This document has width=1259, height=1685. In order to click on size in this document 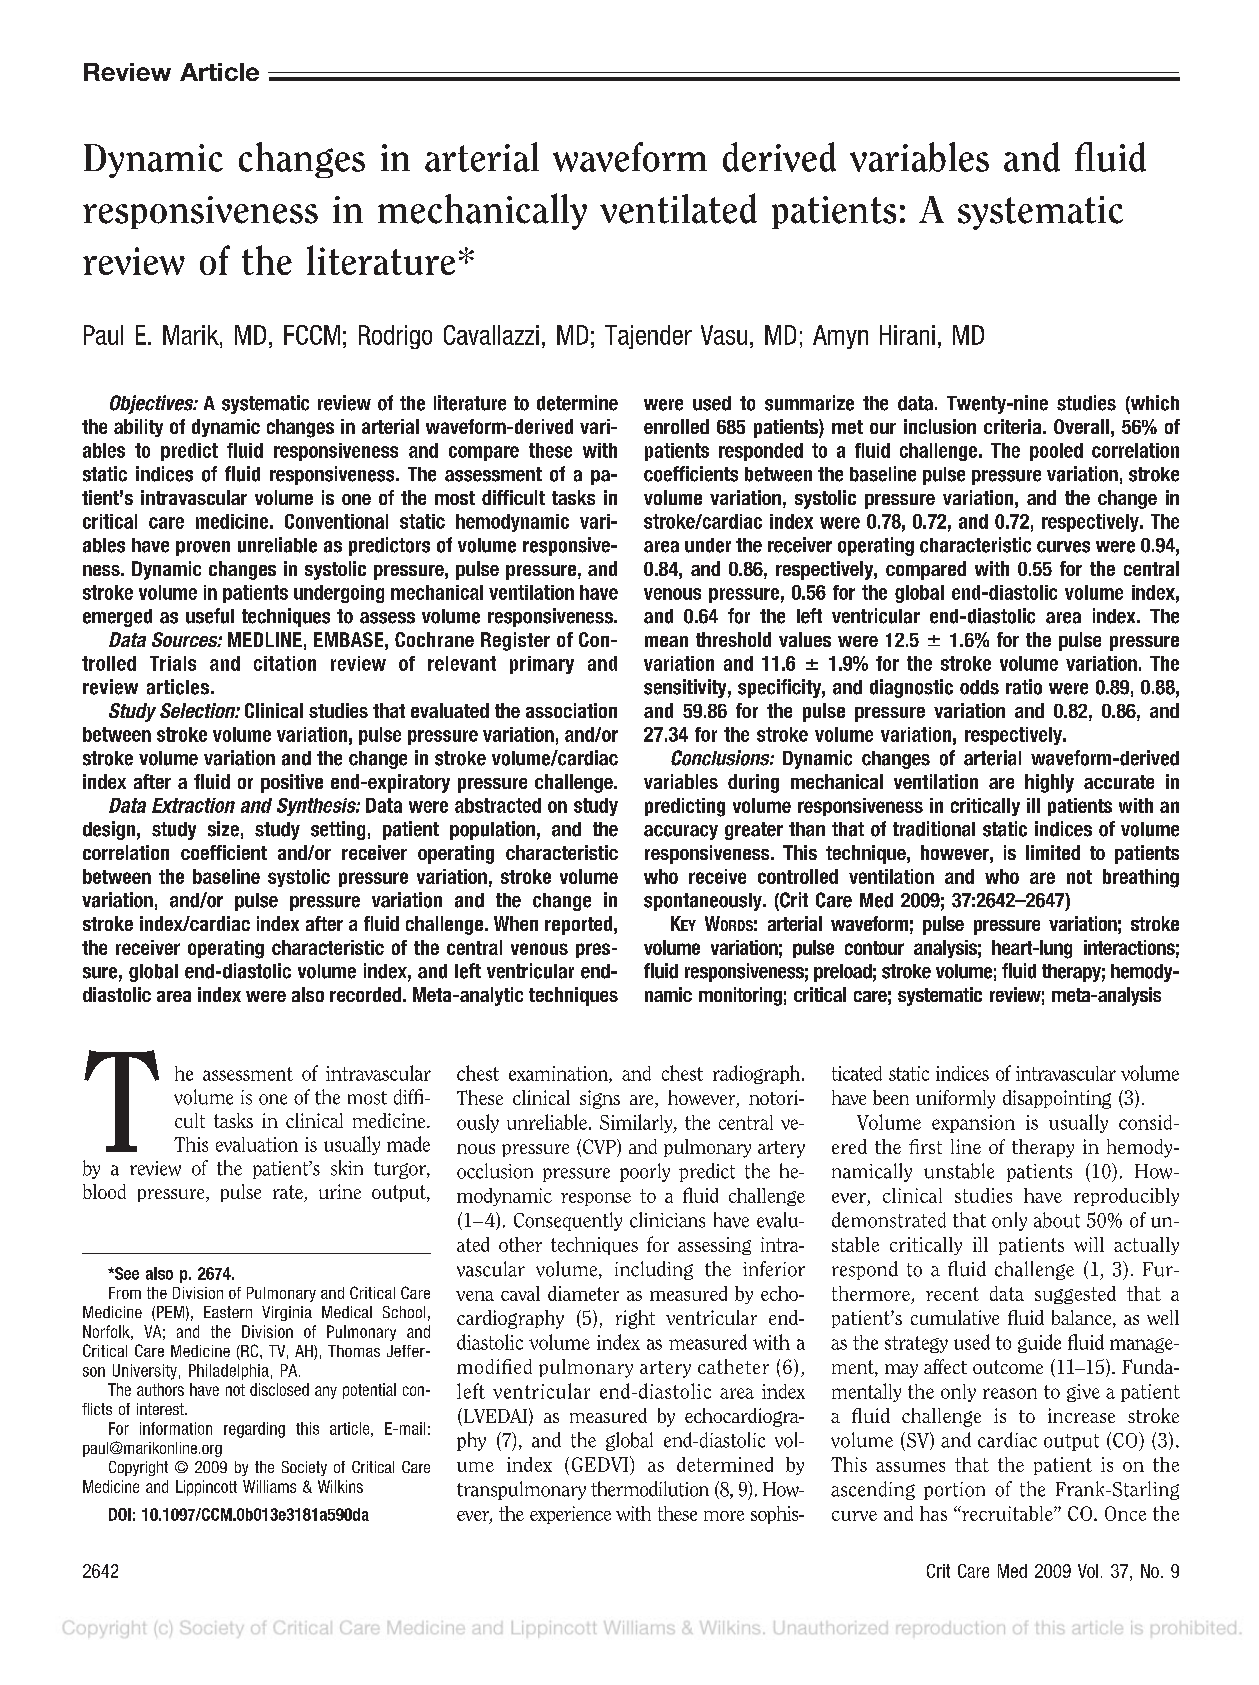, I will do `click(223, 829)`.
